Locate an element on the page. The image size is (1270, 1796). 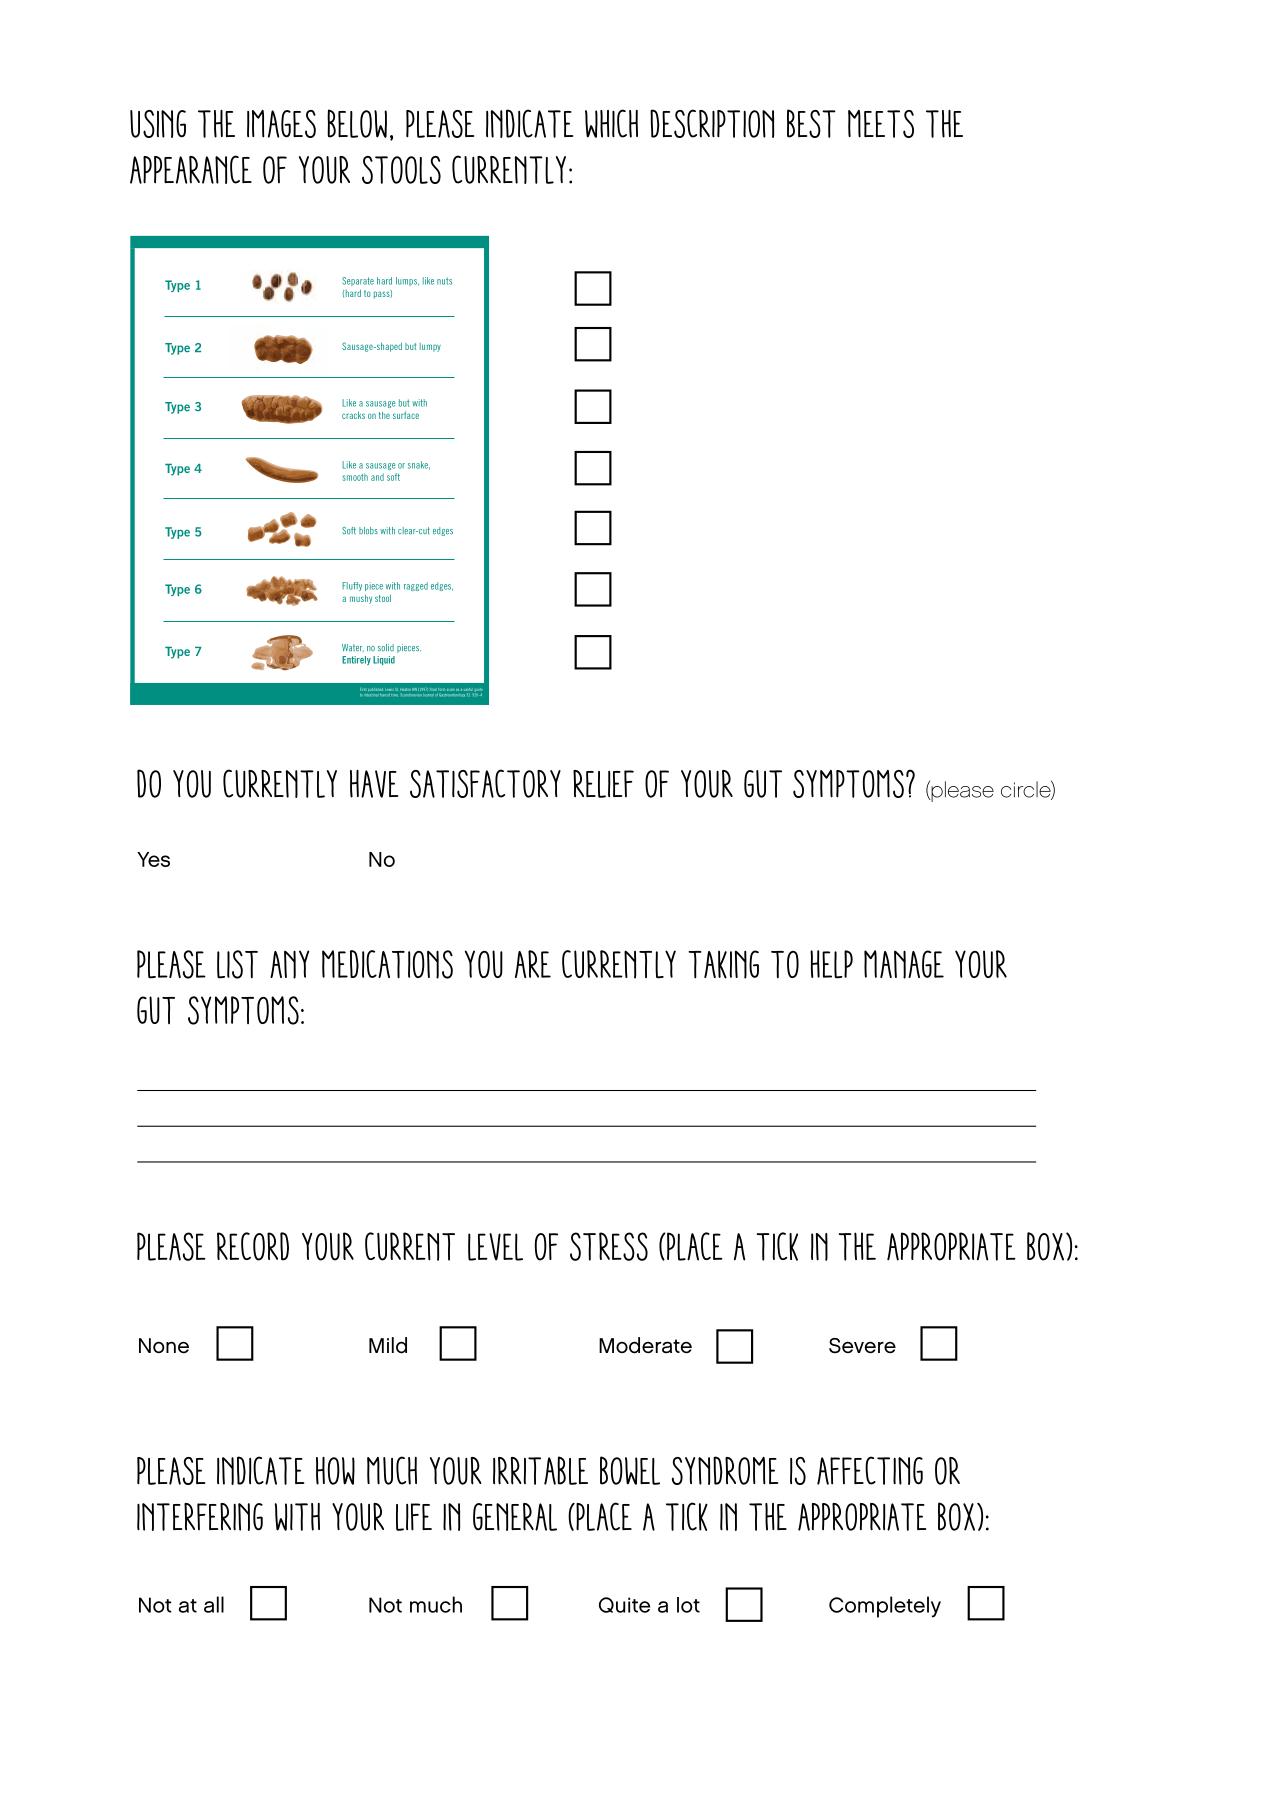
Completely is located at coordinates (885, 1607).
